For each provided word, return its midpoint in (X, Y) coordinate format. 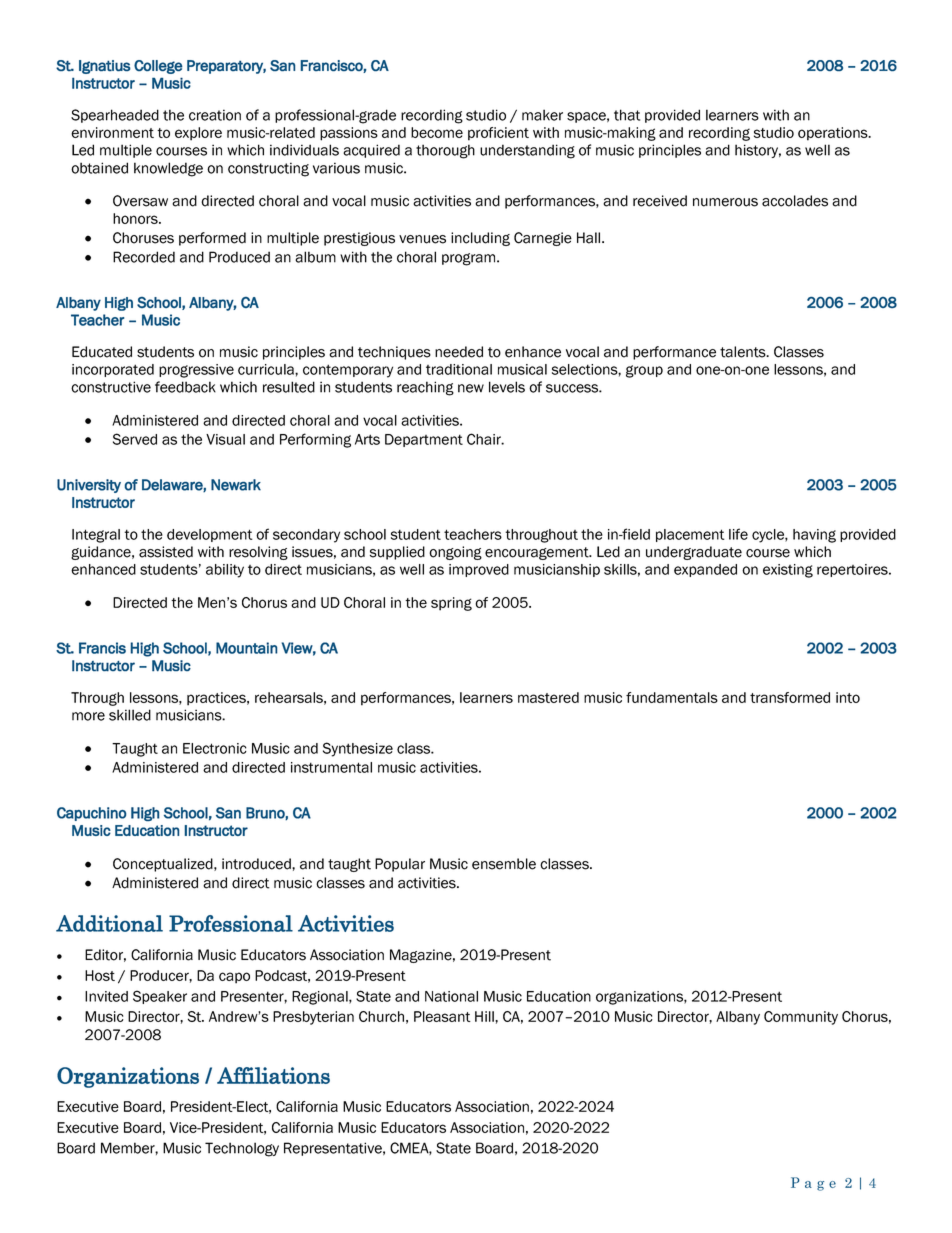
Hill (485, 1016)
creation (215, 115)
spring (451, 604)
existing (788, 571)
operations (834, 134)
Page (813, 1184)
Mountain (246, 648)
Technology (242, 1149)
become (437, 132)
